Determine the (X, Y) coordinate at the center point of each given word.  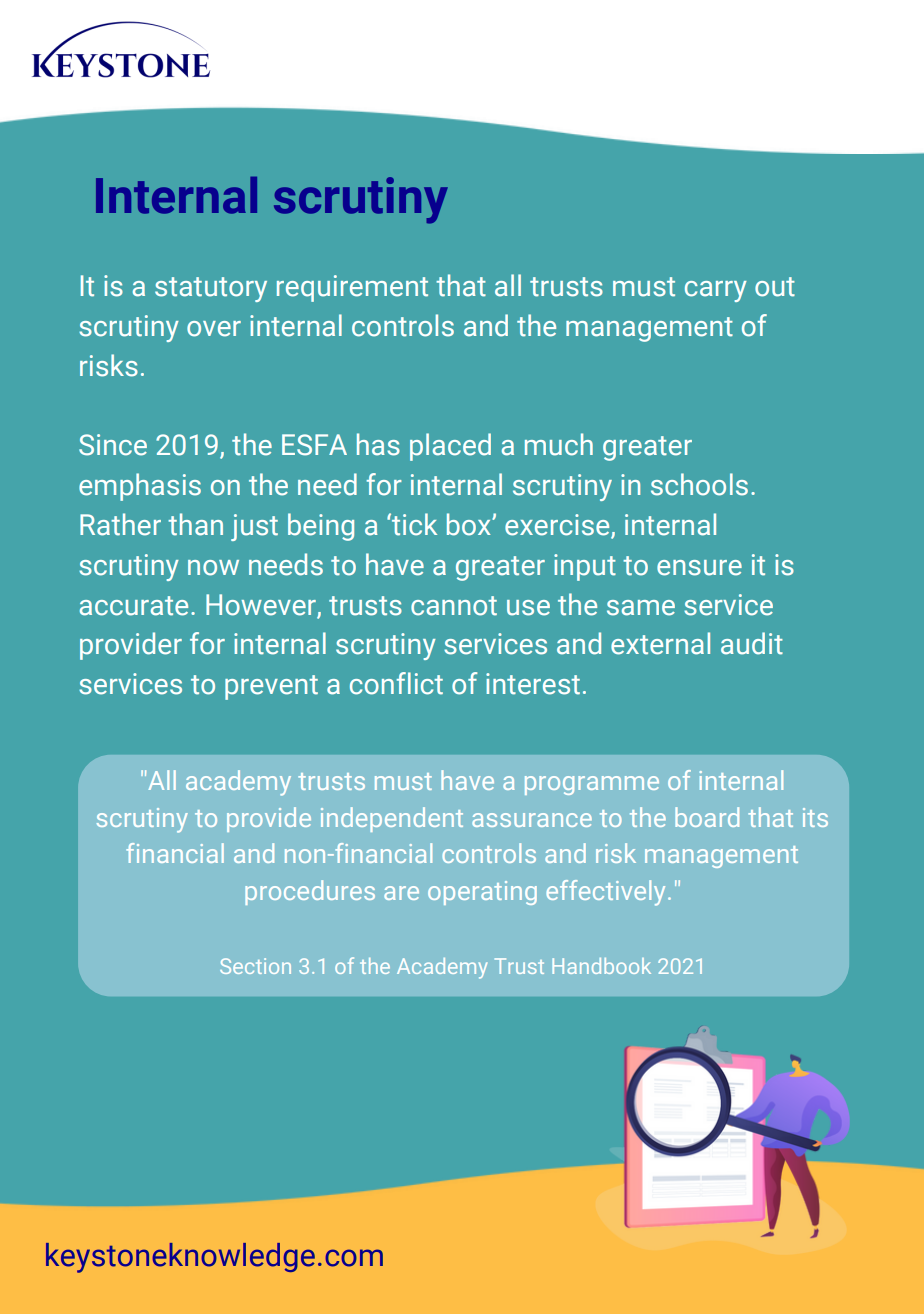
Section (255, 966)
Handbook (601, 966)
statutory (211, 289)
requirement (352, 288)
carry (716, 291)
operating (482, 893)
